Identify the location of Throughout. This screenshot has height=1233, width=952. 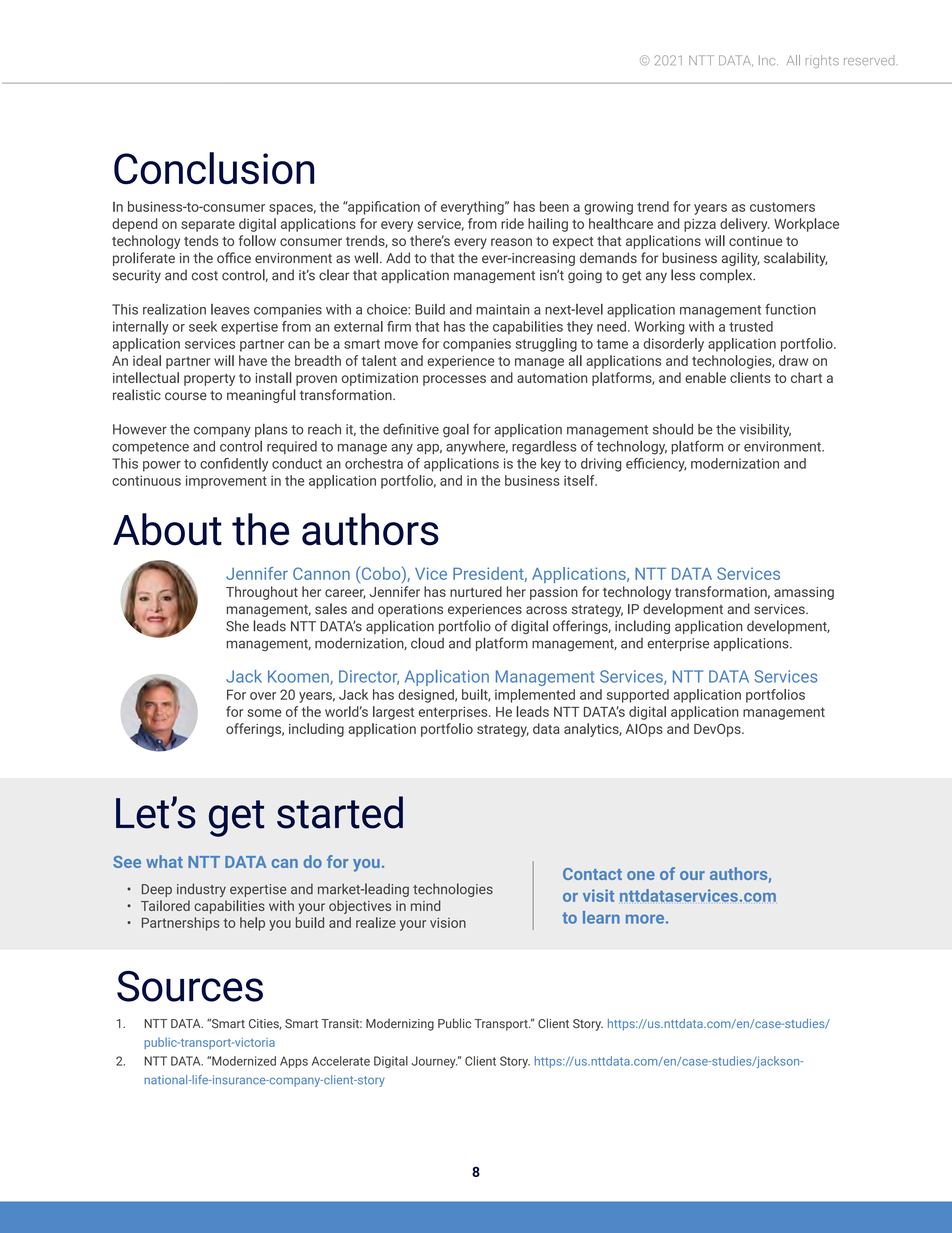
(262, 593).
